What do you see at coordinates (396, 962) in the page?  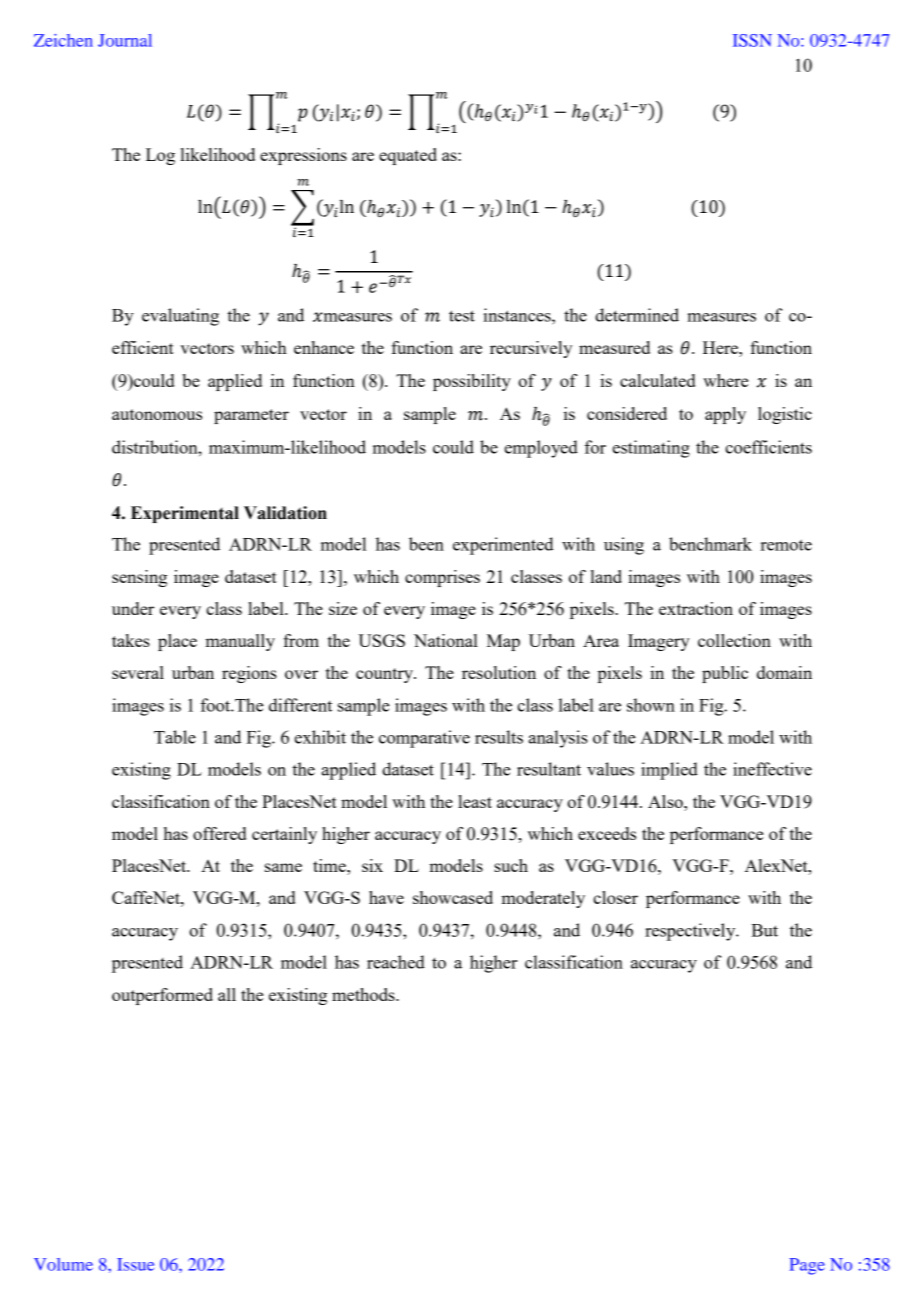 I see `reached` at bounding box center [396, 962].
